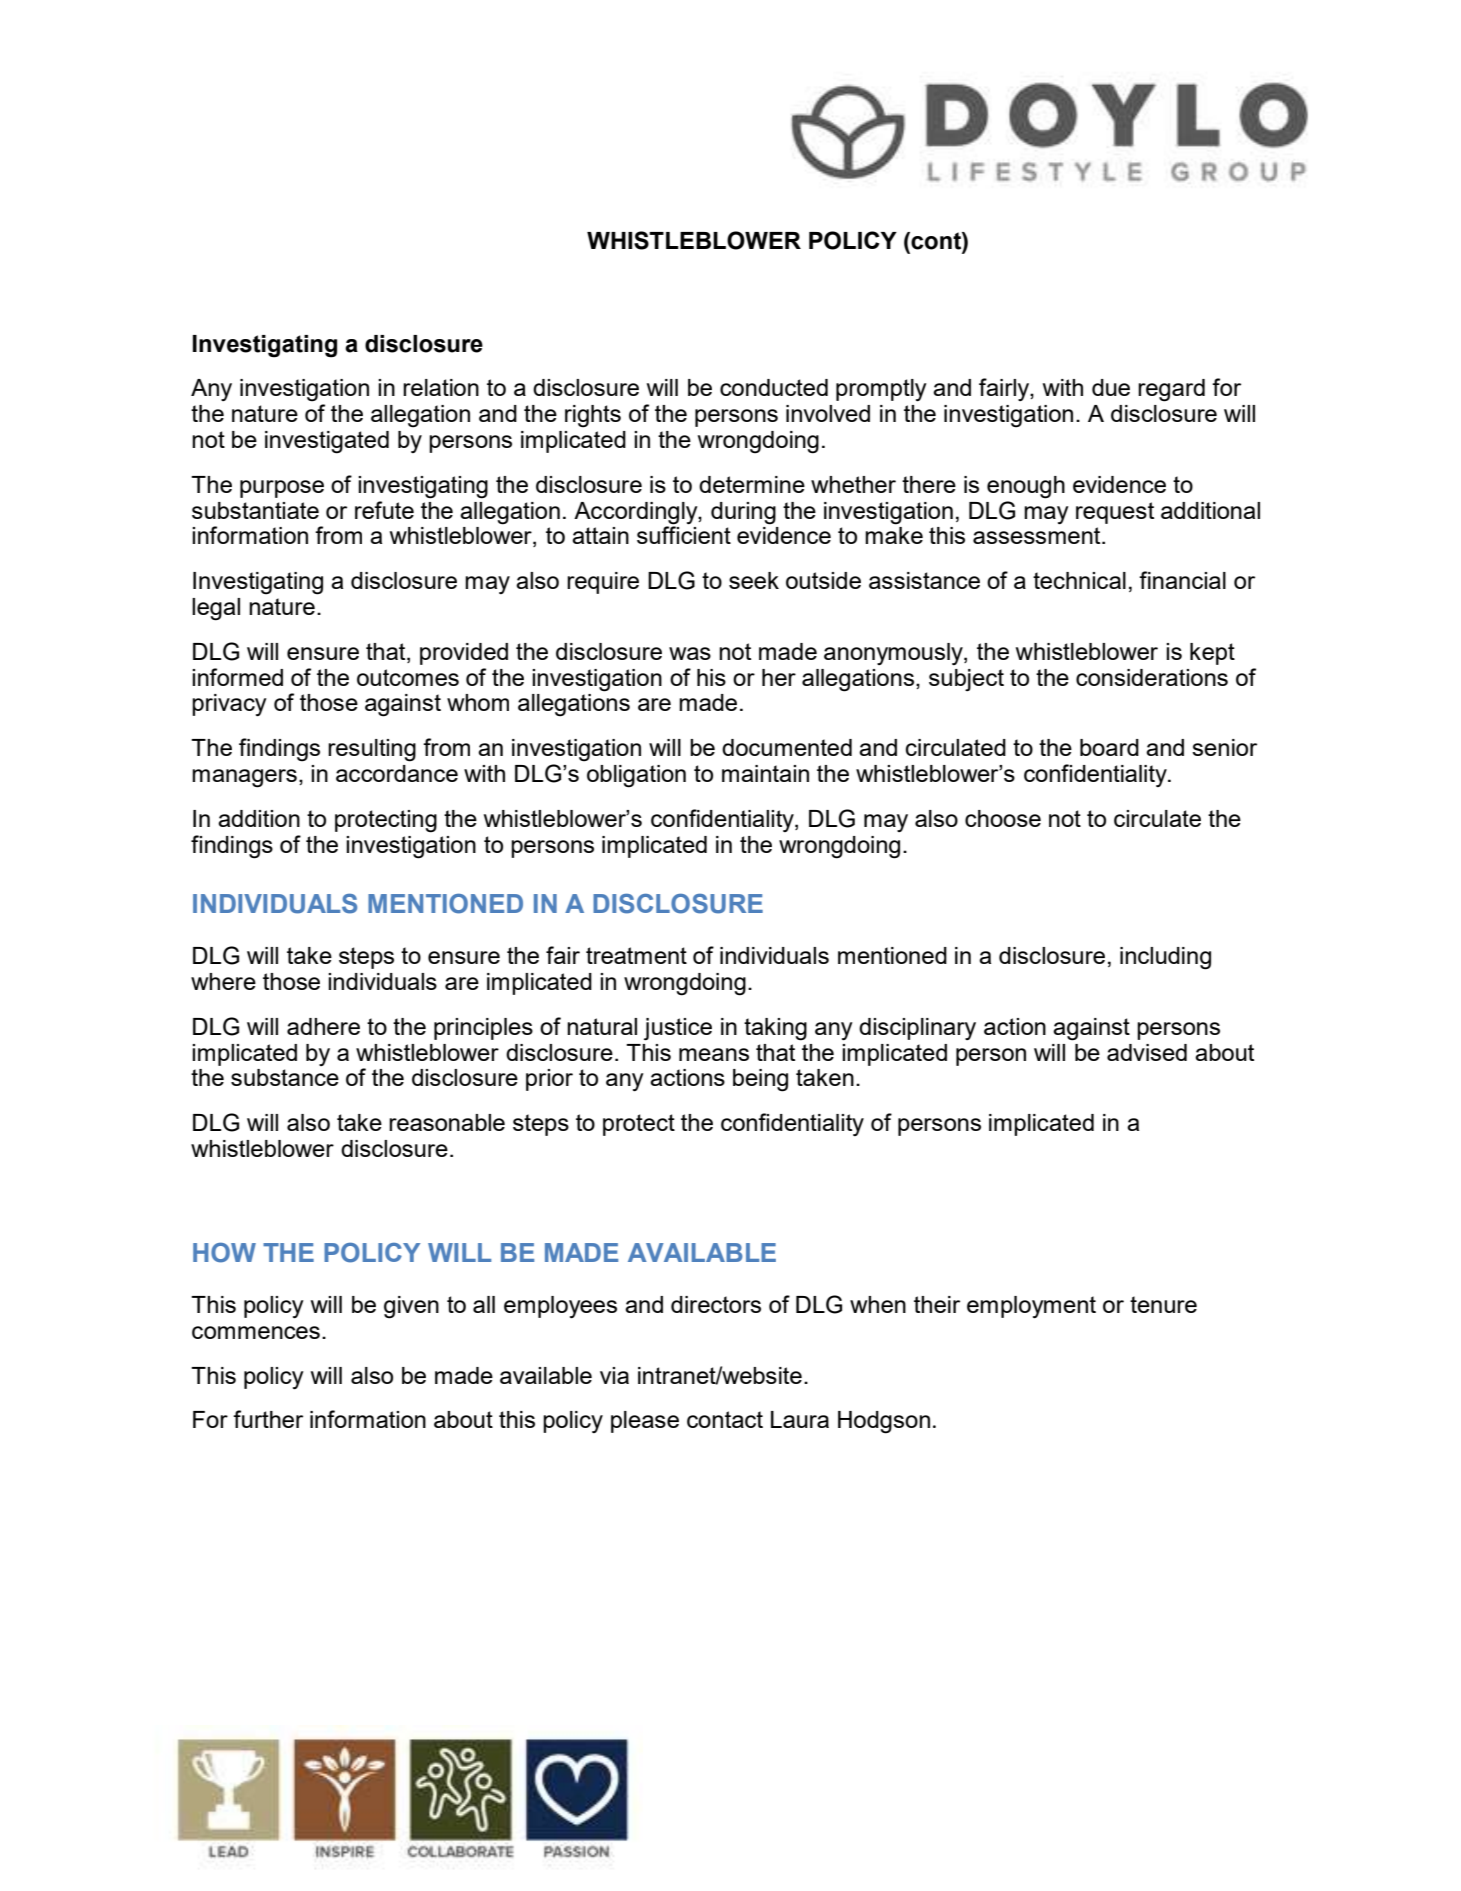 The height and width of the image is (1891, 1461). Describe the element at coordinates (774, 387) in the image. I see `conducted` at that location.
